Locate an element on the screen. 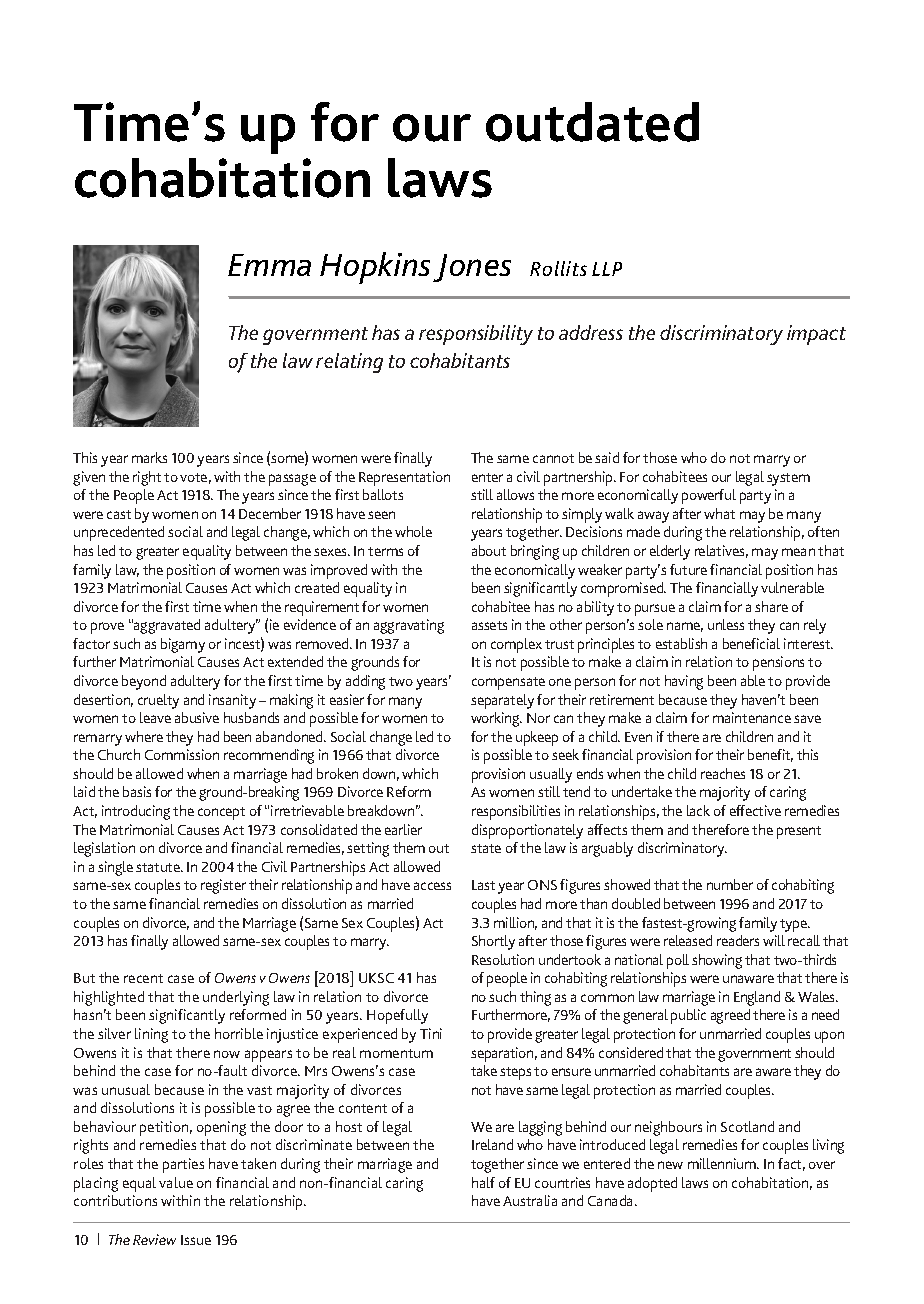 This screenshot has height=1304, width=924. LLP is located at coordinates (607, 269).
